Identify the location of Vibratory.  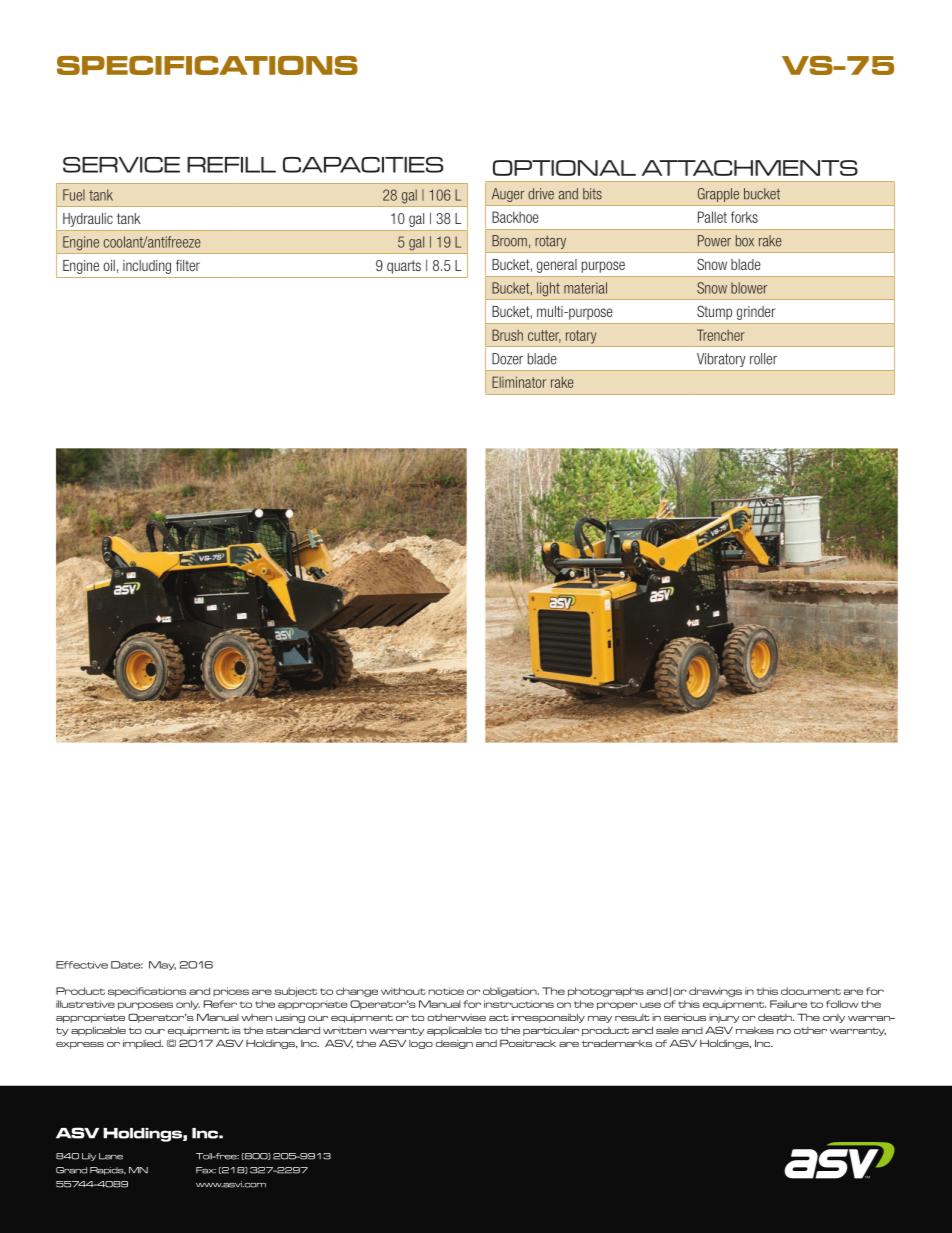
(721, 360).
